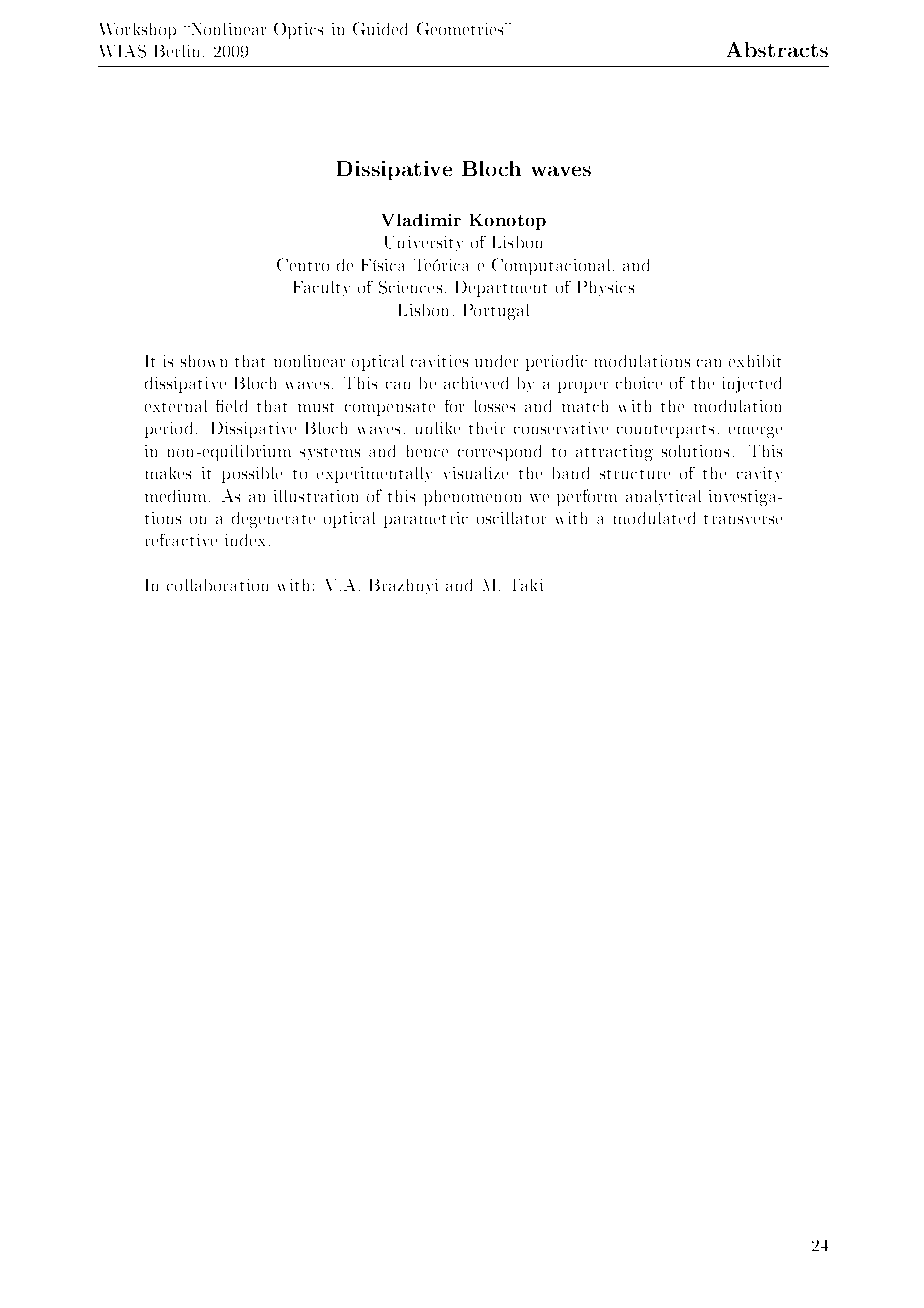 The image size is (924, 1308). I want to click on Berlin, so click(179, 51).
